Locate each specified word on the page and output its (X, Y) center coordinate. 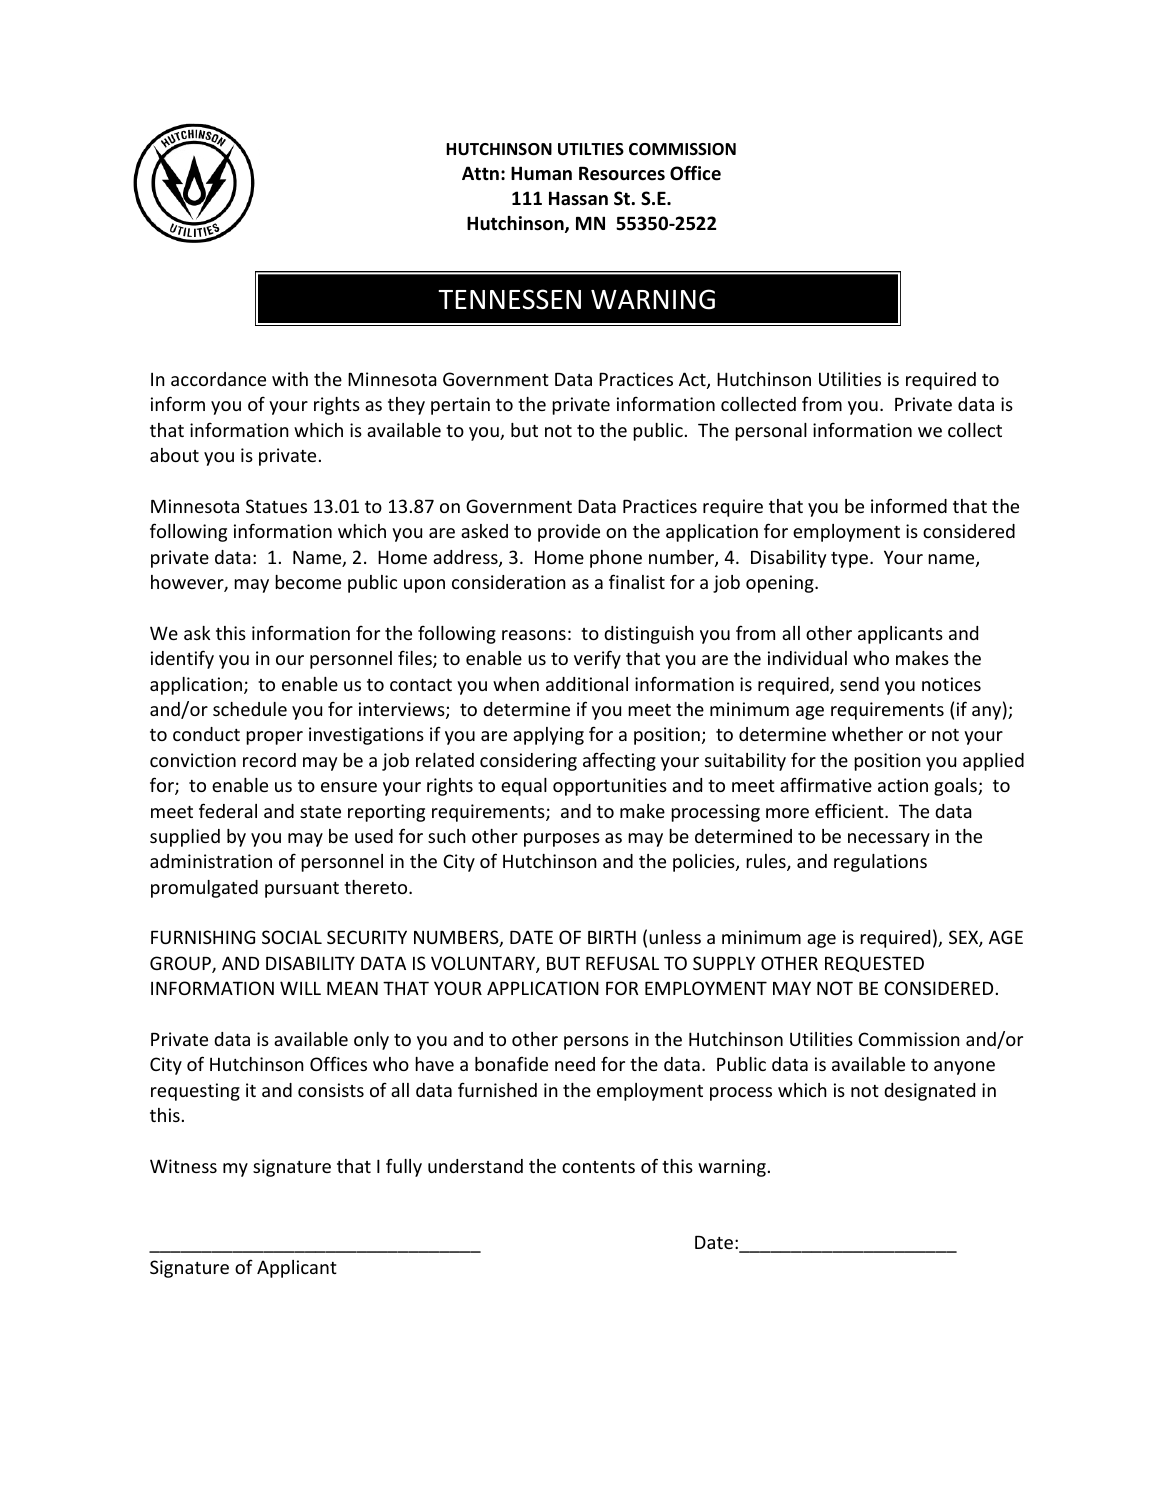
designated (929, 1092)
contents (598, 1167)
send (859, 684)
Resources (622, 174)
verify (597, 659)
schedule (250, 709)
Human (541, 173)
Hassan (578, 198)
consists (331, 1090)
